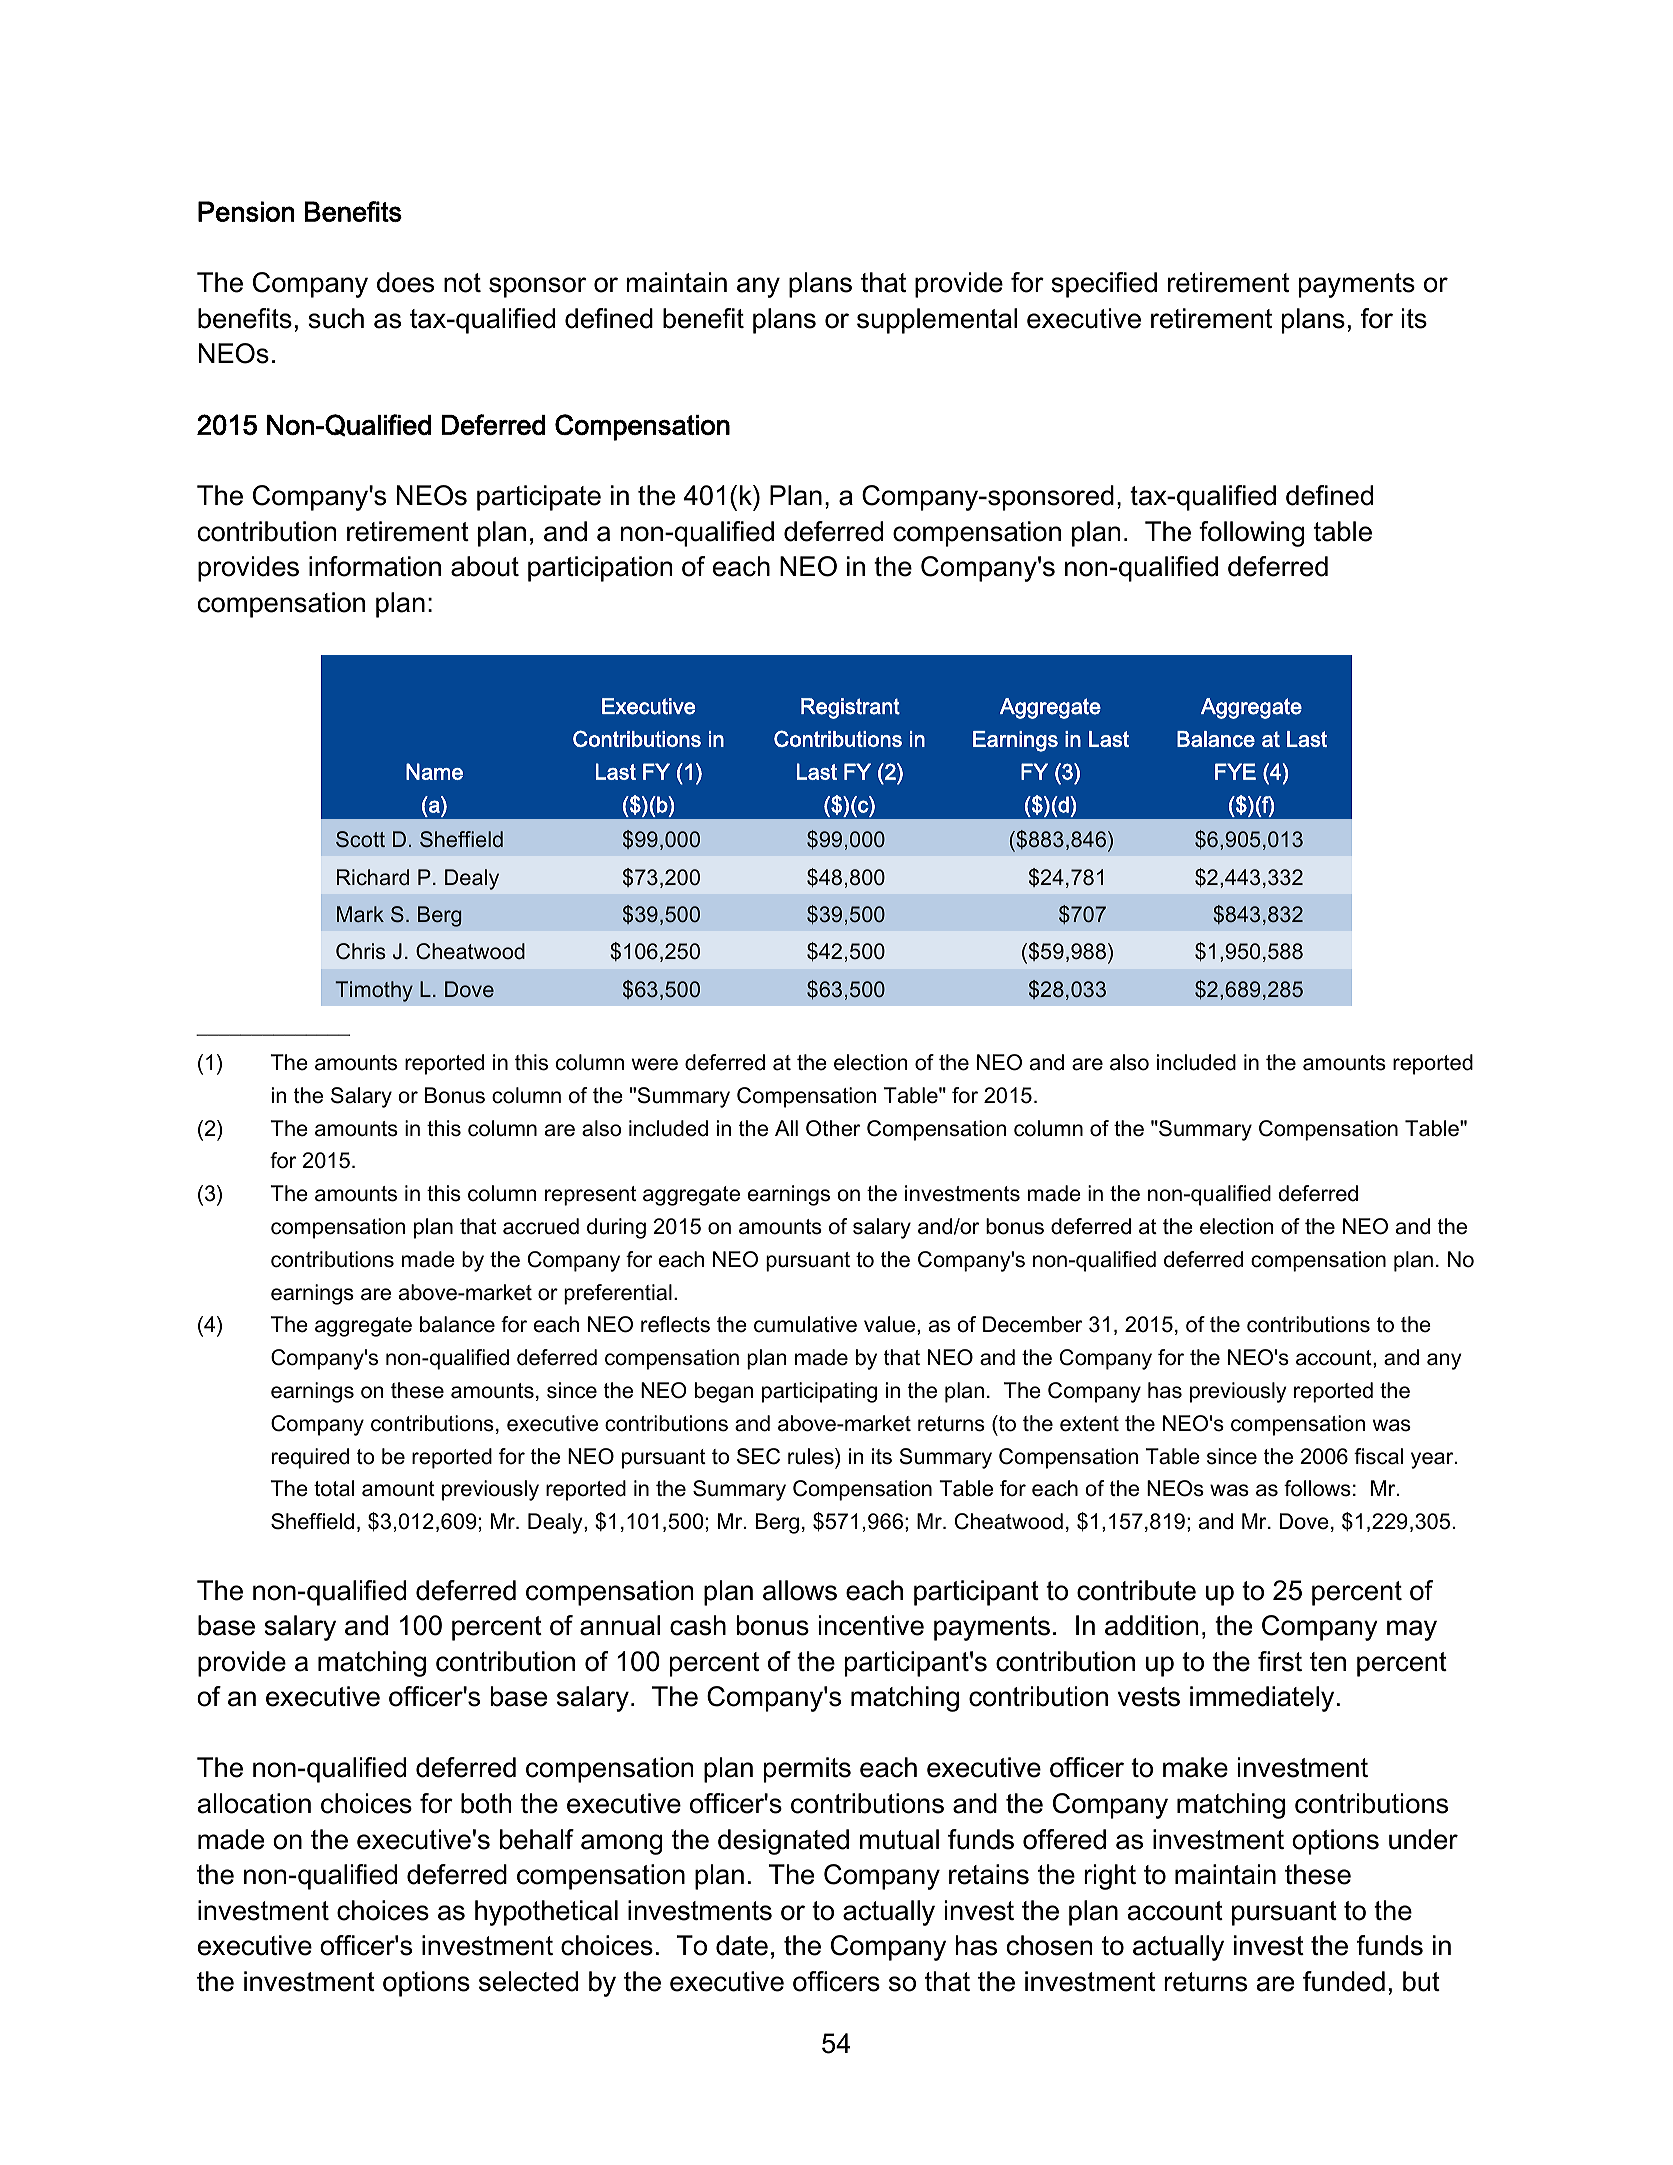 The width and height of the document is (1673, 2165). I want to click on fiscal, so click(1378, 1456).
